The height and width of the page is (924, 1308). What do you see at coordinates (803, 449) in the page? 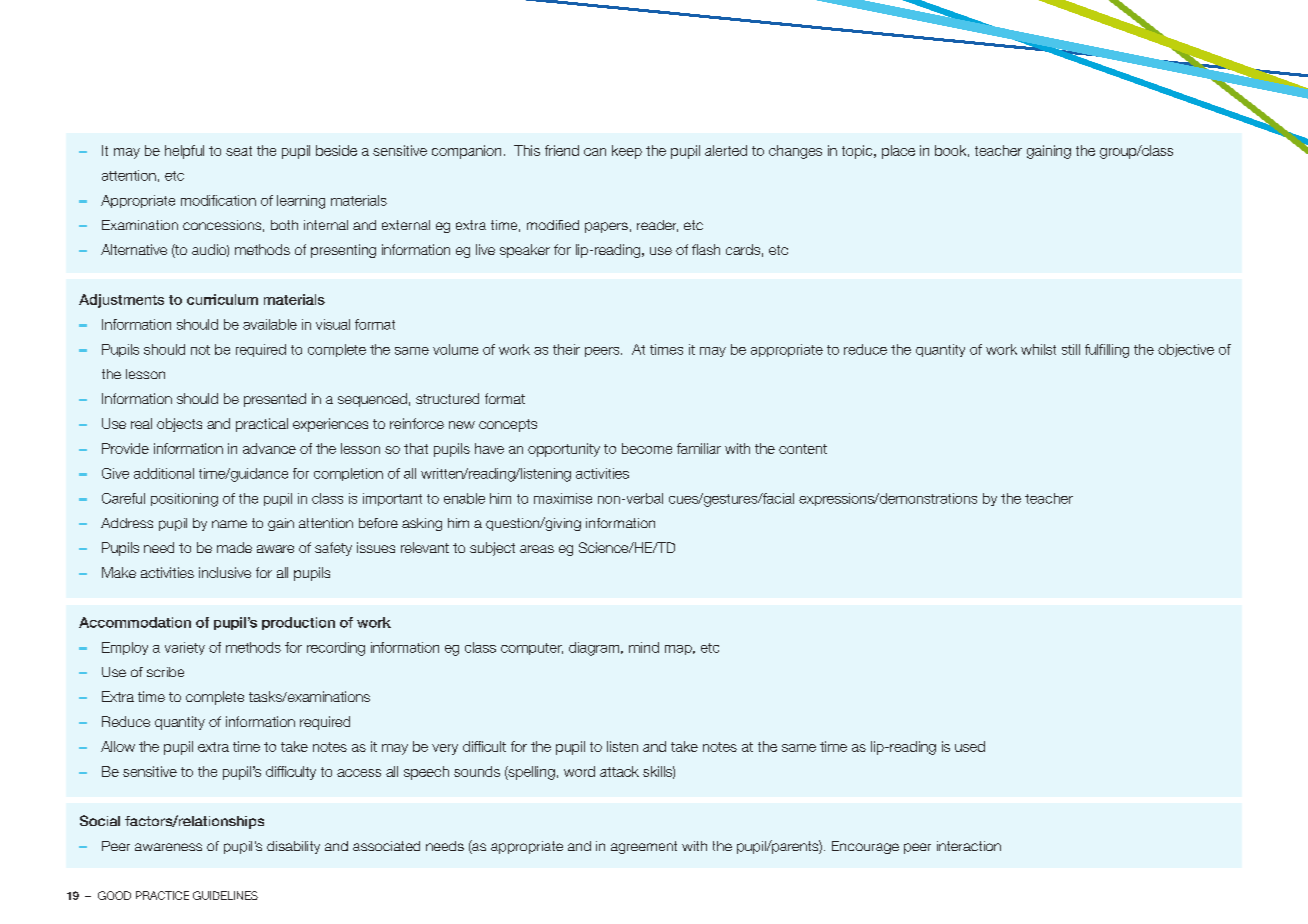
I see `content` at bounding box center [803, 449].
